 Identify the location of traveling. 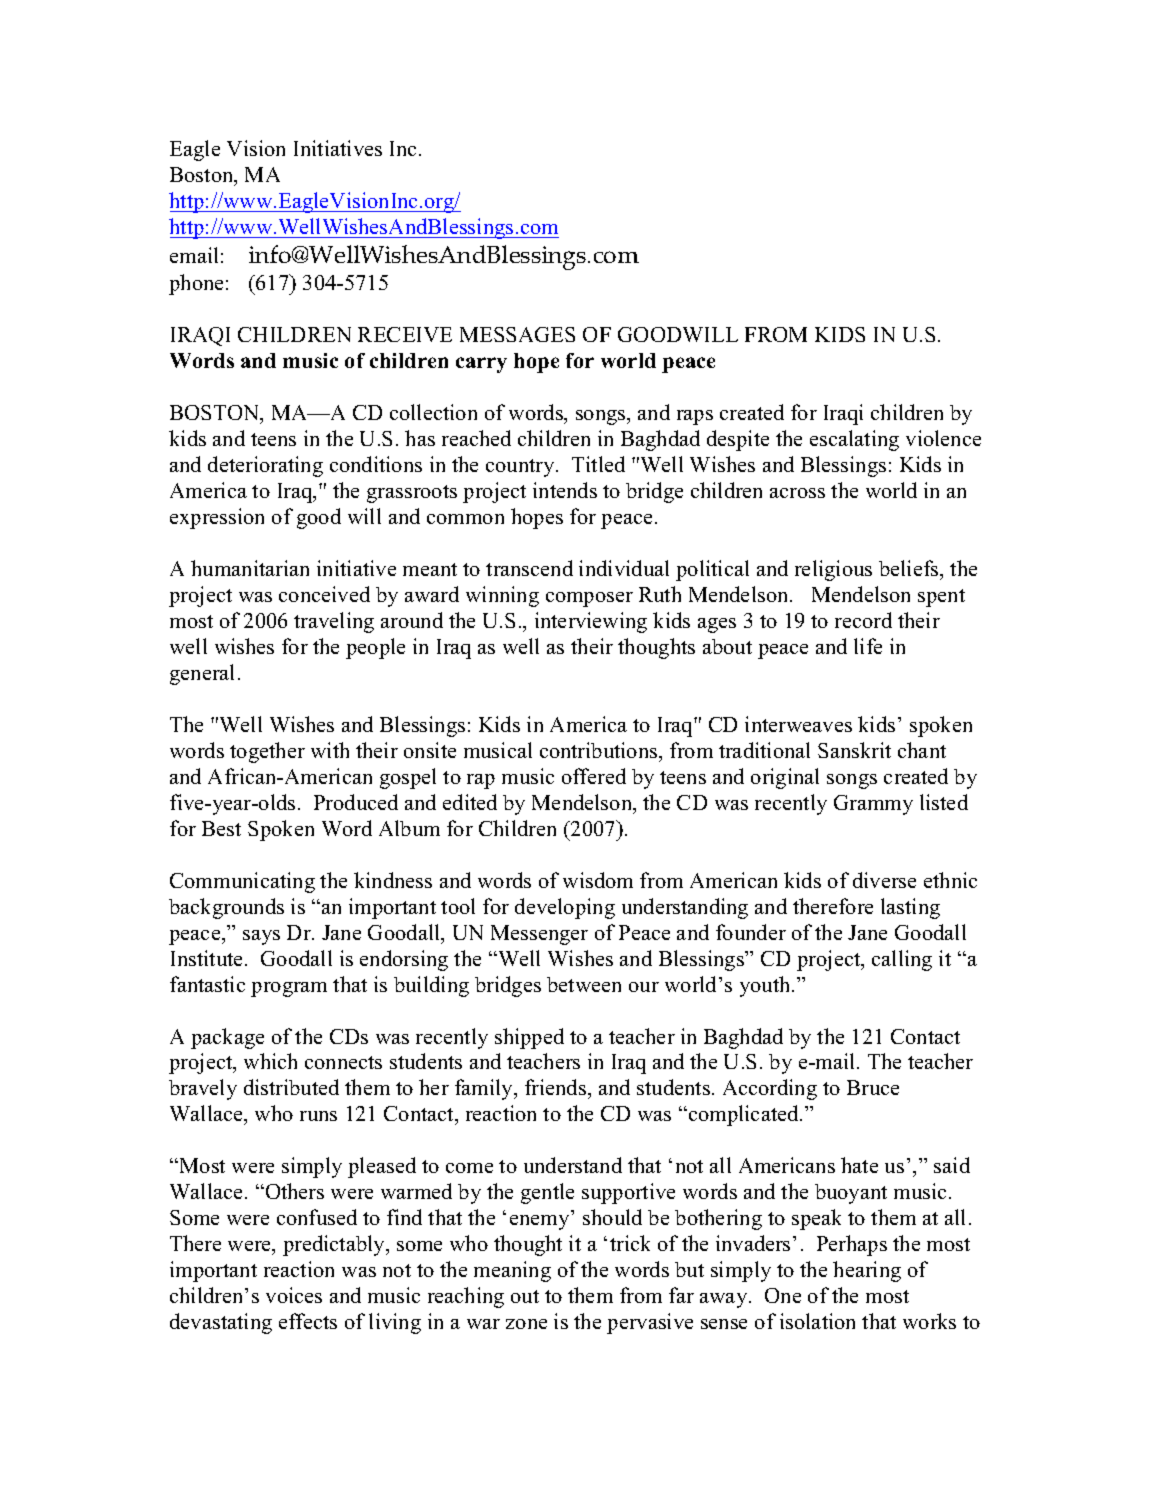
(334, 622).
